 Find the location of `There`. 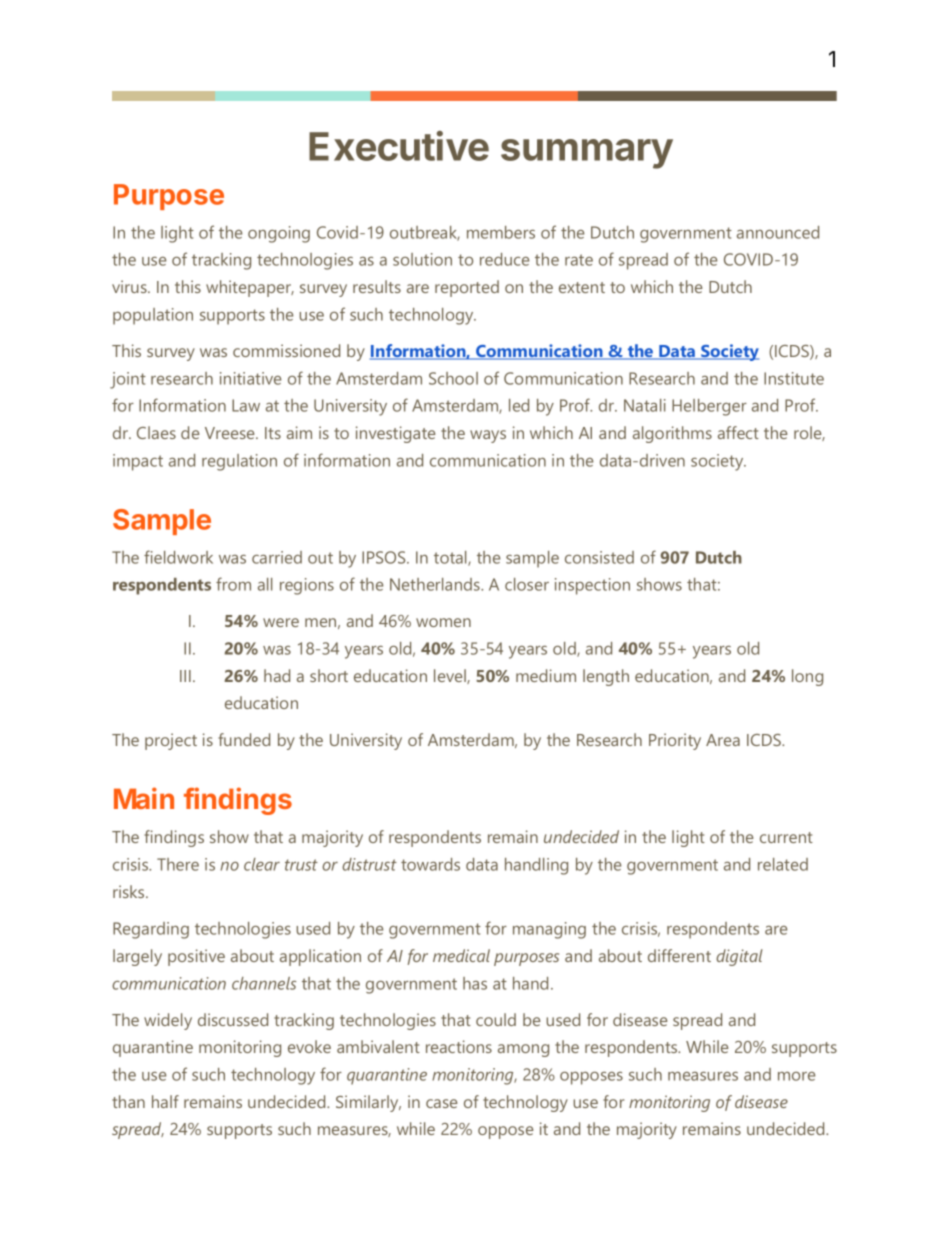

There is located at coordinates (178, 864).
